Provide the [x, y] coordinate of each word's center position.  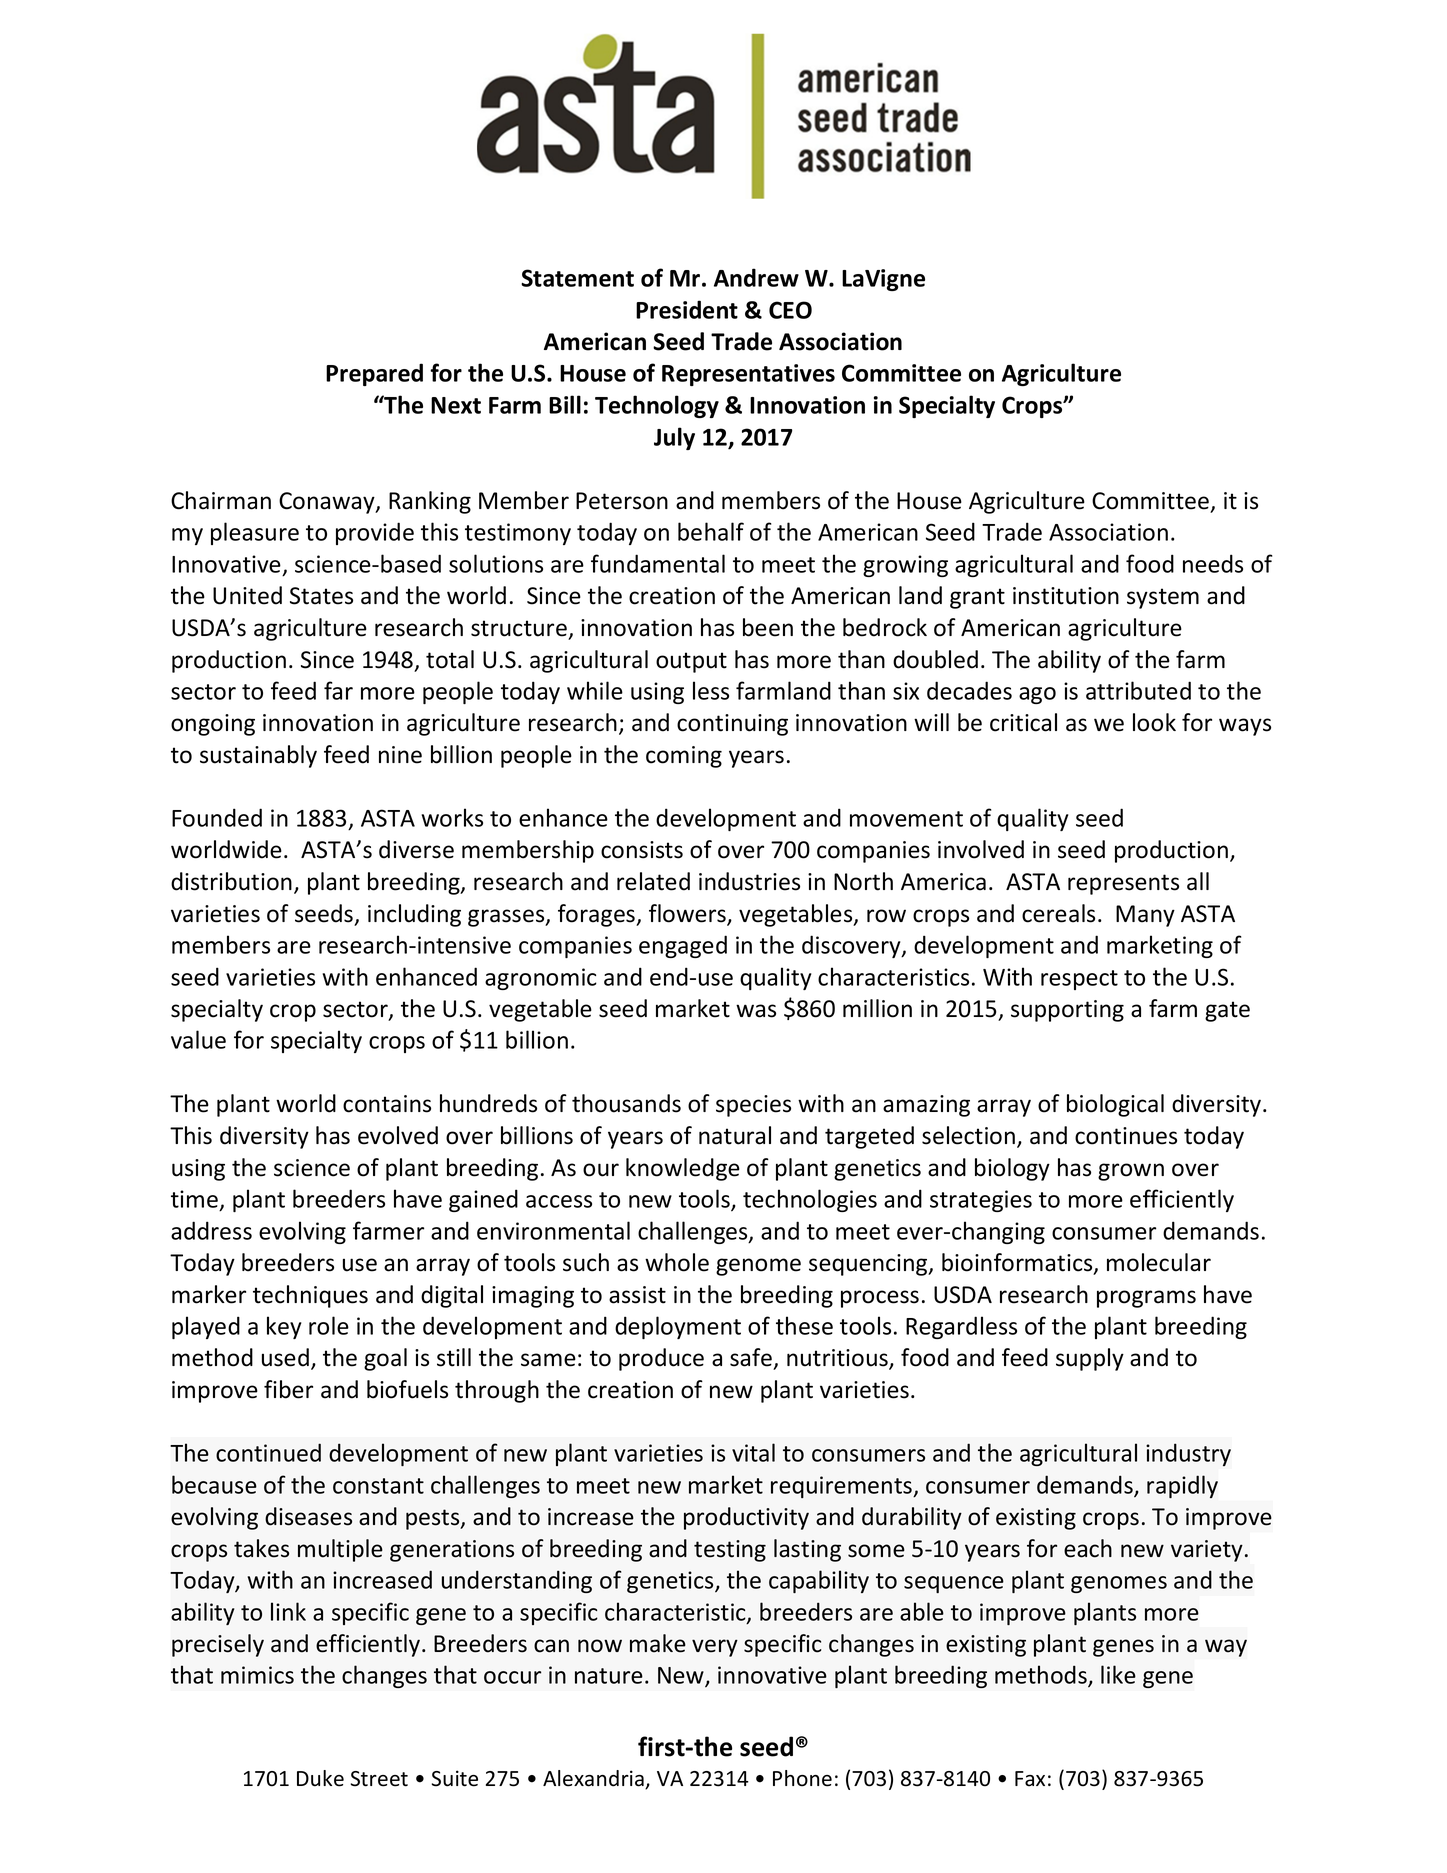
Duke [320, 1778]
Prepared [374, 374]
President [687, 309]
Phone [802, 1778]
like [1118, 1674]
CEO [790, 310]
